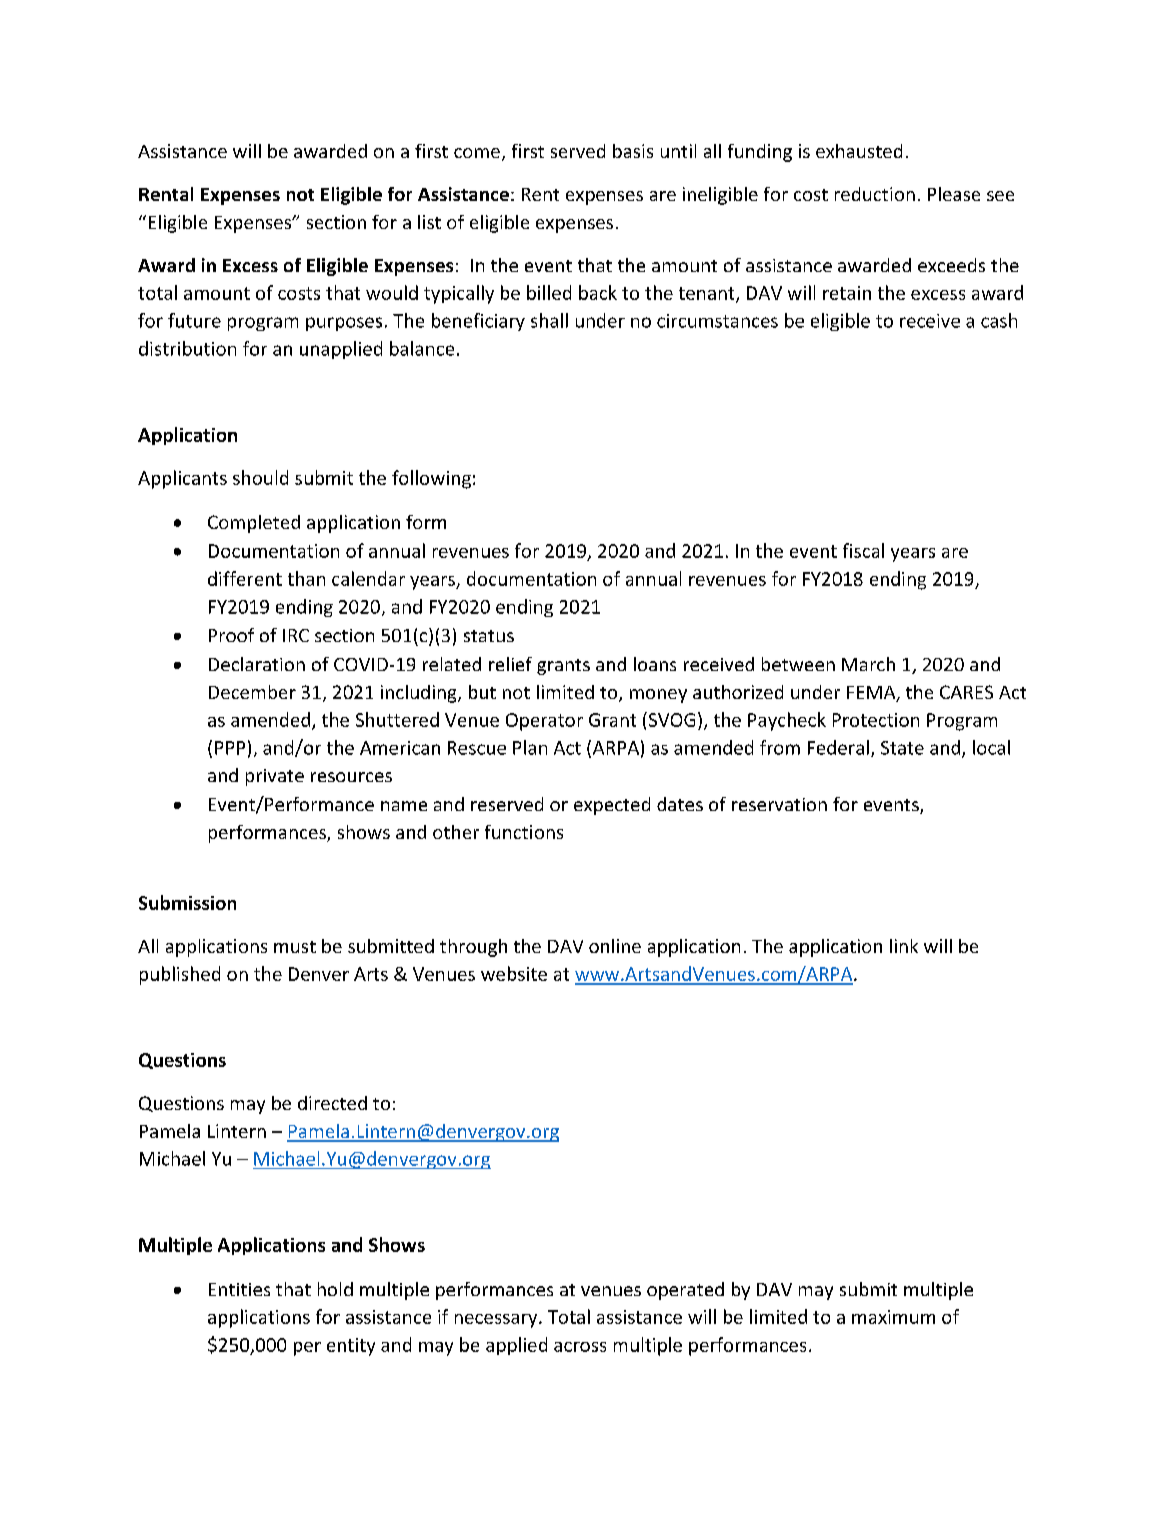  I want to click on should, so click(260, 477).
